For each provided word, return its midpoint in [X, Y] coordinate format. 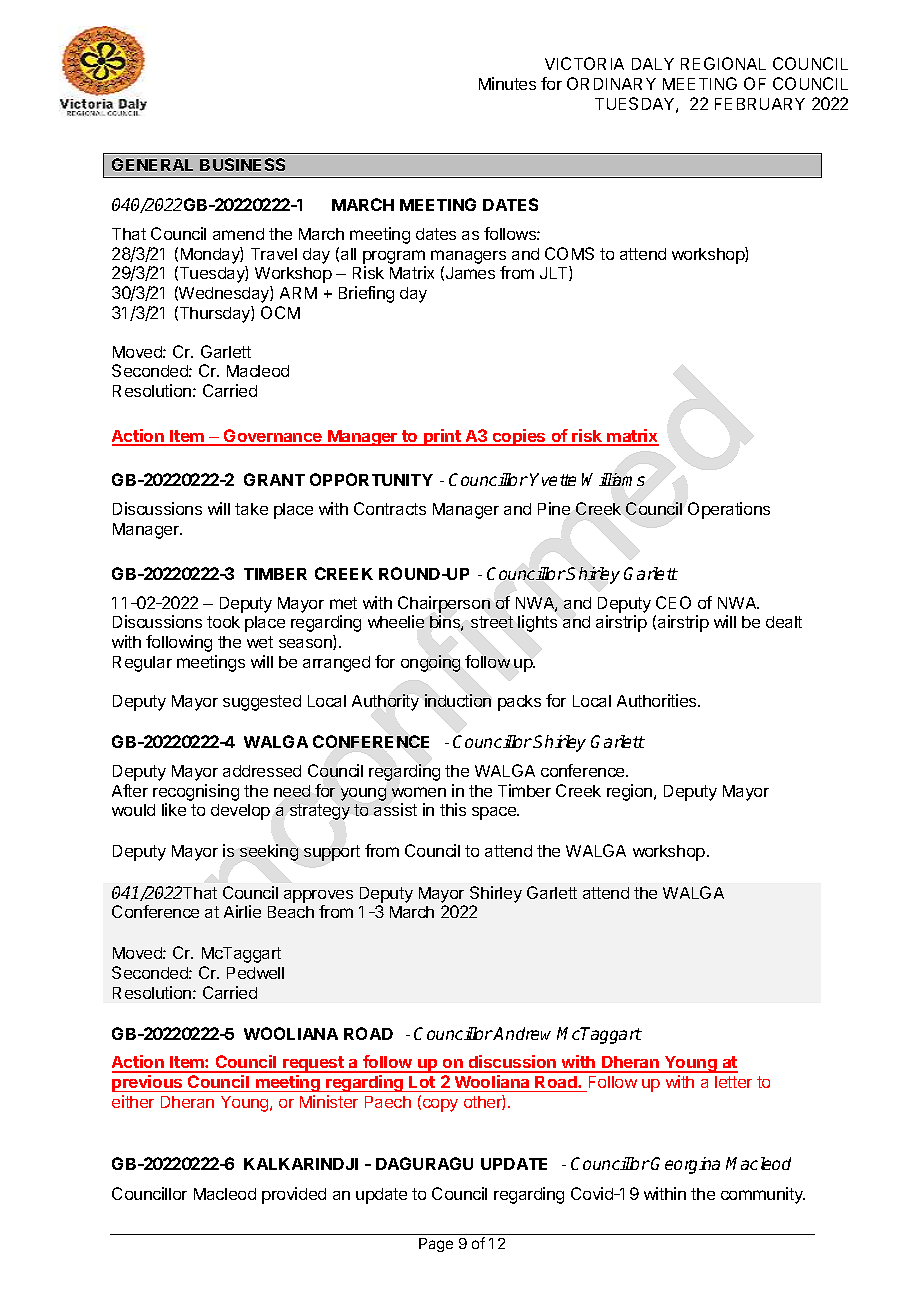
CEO [673, 602]
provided [294, 1195]
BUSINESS [242, 164]
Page [436, 1245]
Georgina [685, 1165]
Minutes [507, 83]
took [223, 622]
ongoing [430, 663]
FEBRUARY [760, 104]
